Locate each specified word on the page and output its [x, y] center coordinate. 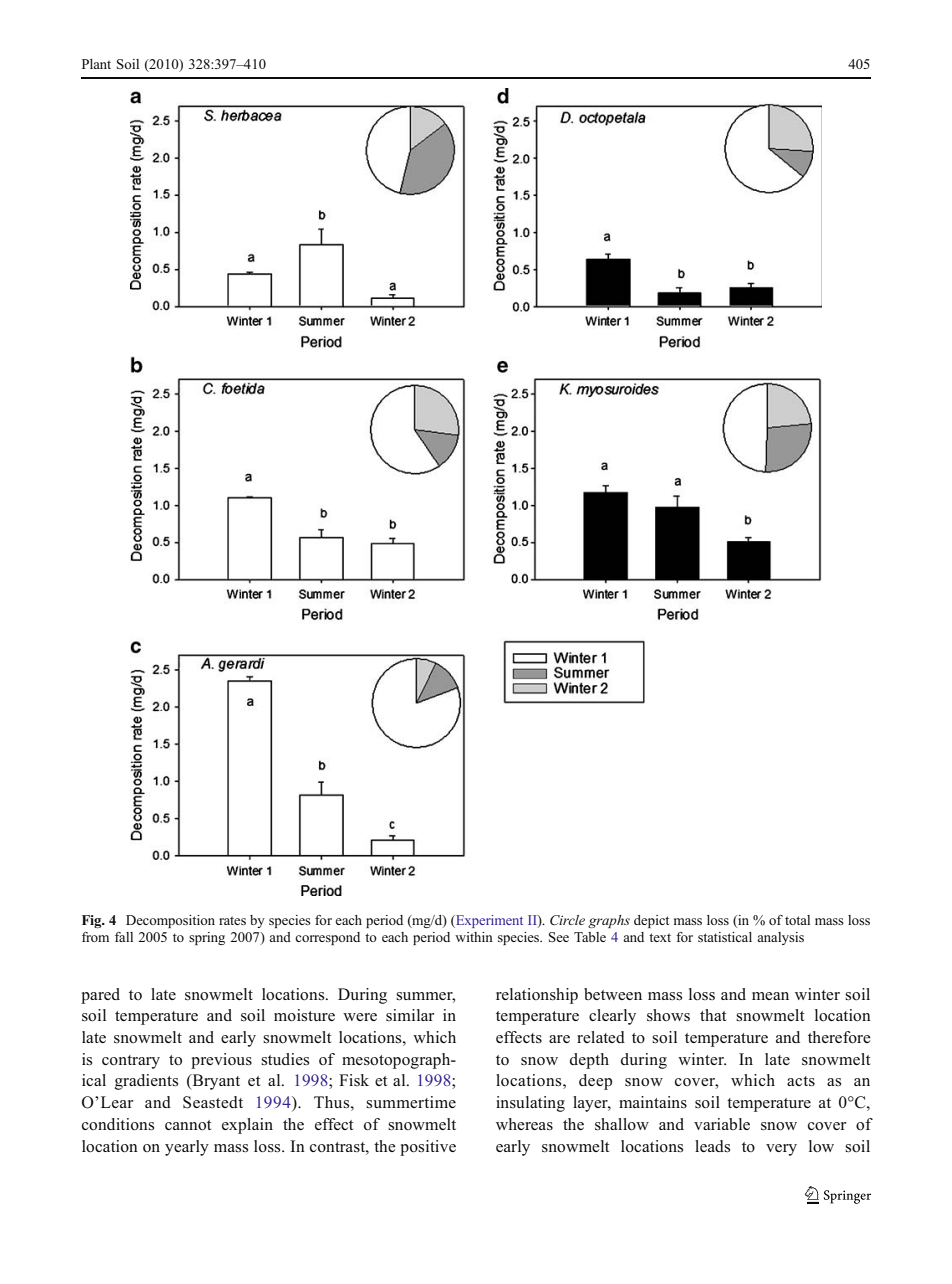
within [474, 937]
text [660, 937]
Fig [93, 921]
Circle [567, 920]
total [797, 920]
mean [770, 996]
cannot [188, 1125]
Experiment [488, 921]
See [559, 937]
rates [232, 920]
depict [651, 921]
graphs [609, 921]
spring [207, 938]
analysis [780, 938]
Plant [96, 64]
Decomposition [170, 921]
